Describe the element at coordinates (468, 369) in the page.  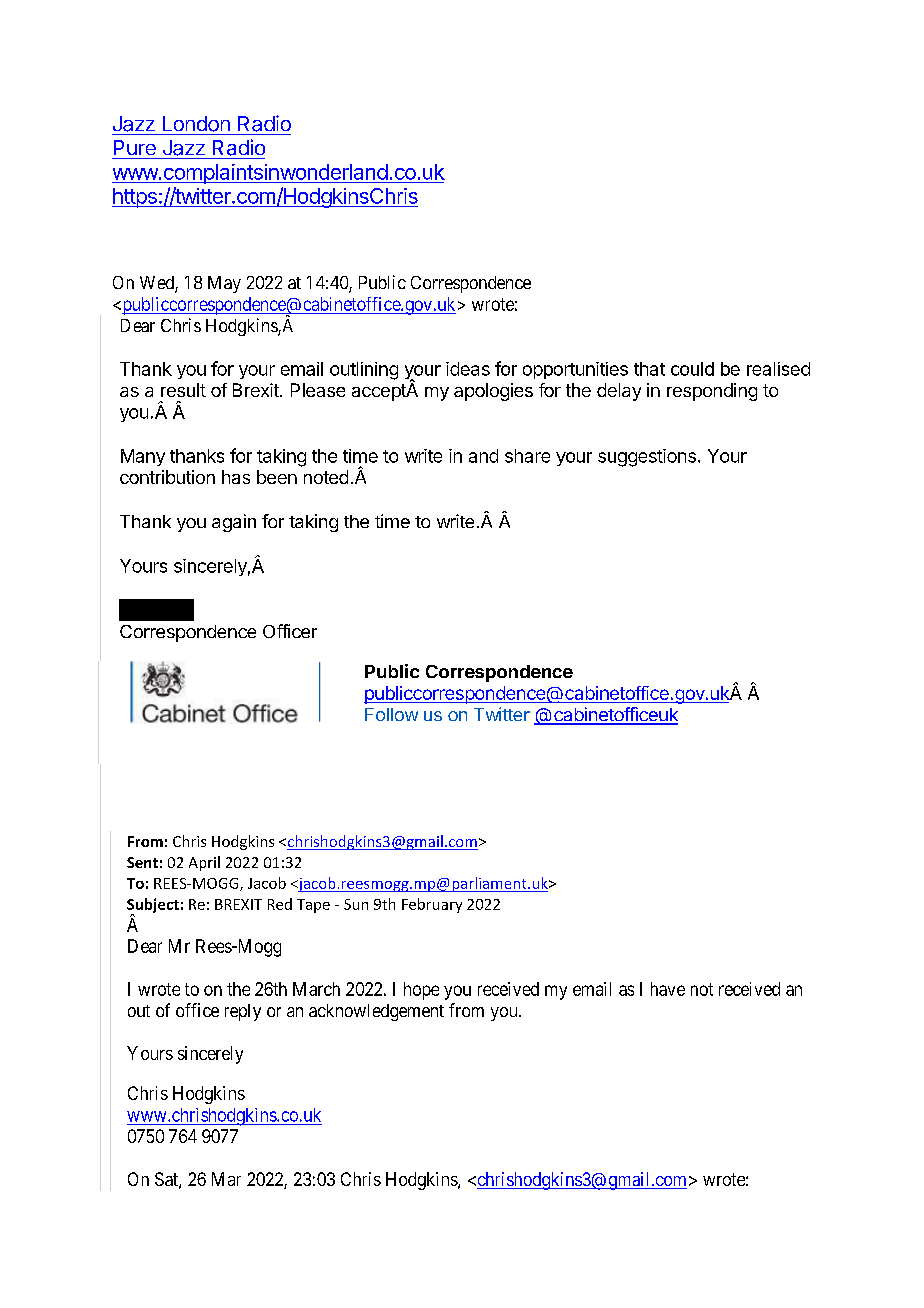
I see `ideas` at that location.
